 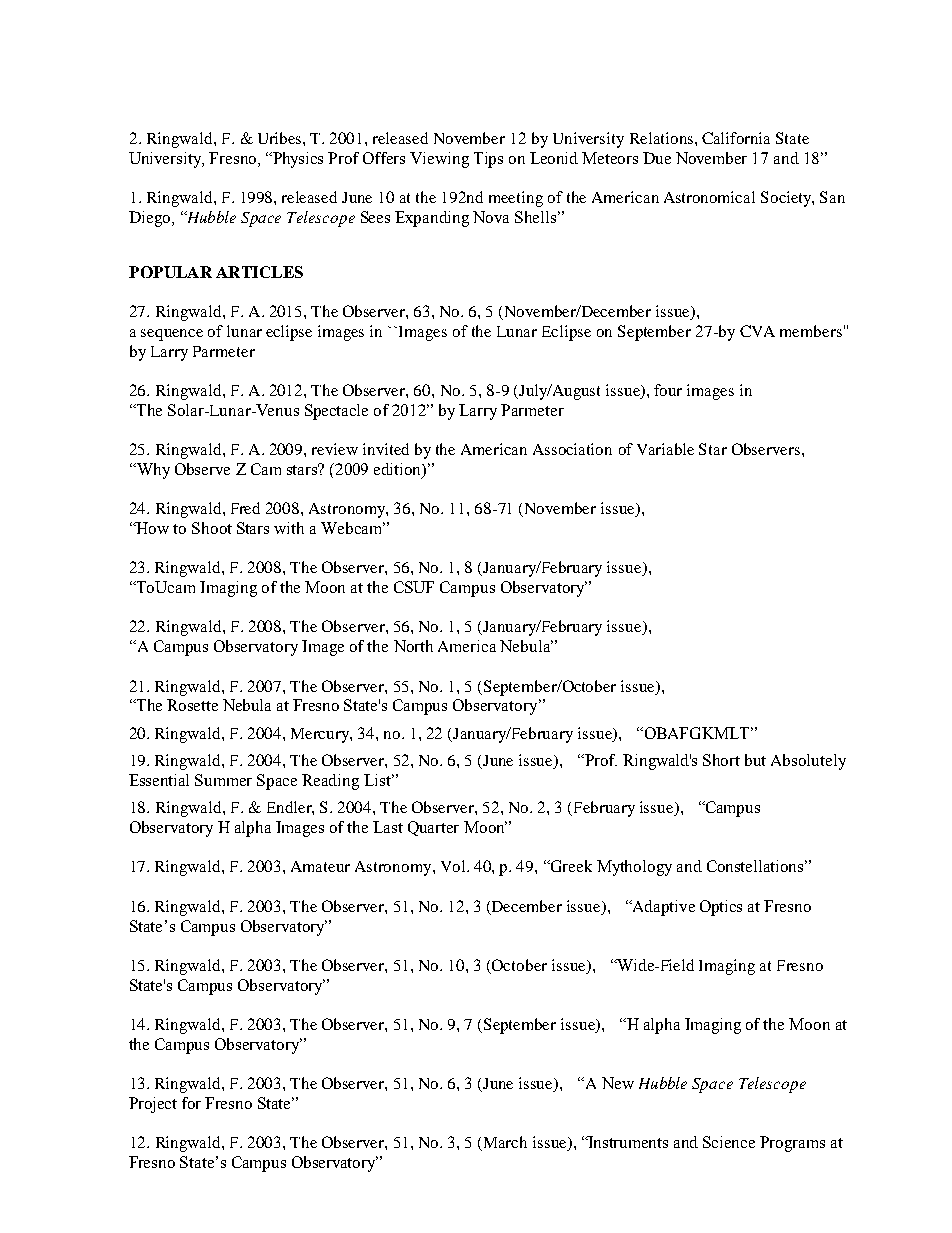 I want to click on California, so click(x=736, y=138).
